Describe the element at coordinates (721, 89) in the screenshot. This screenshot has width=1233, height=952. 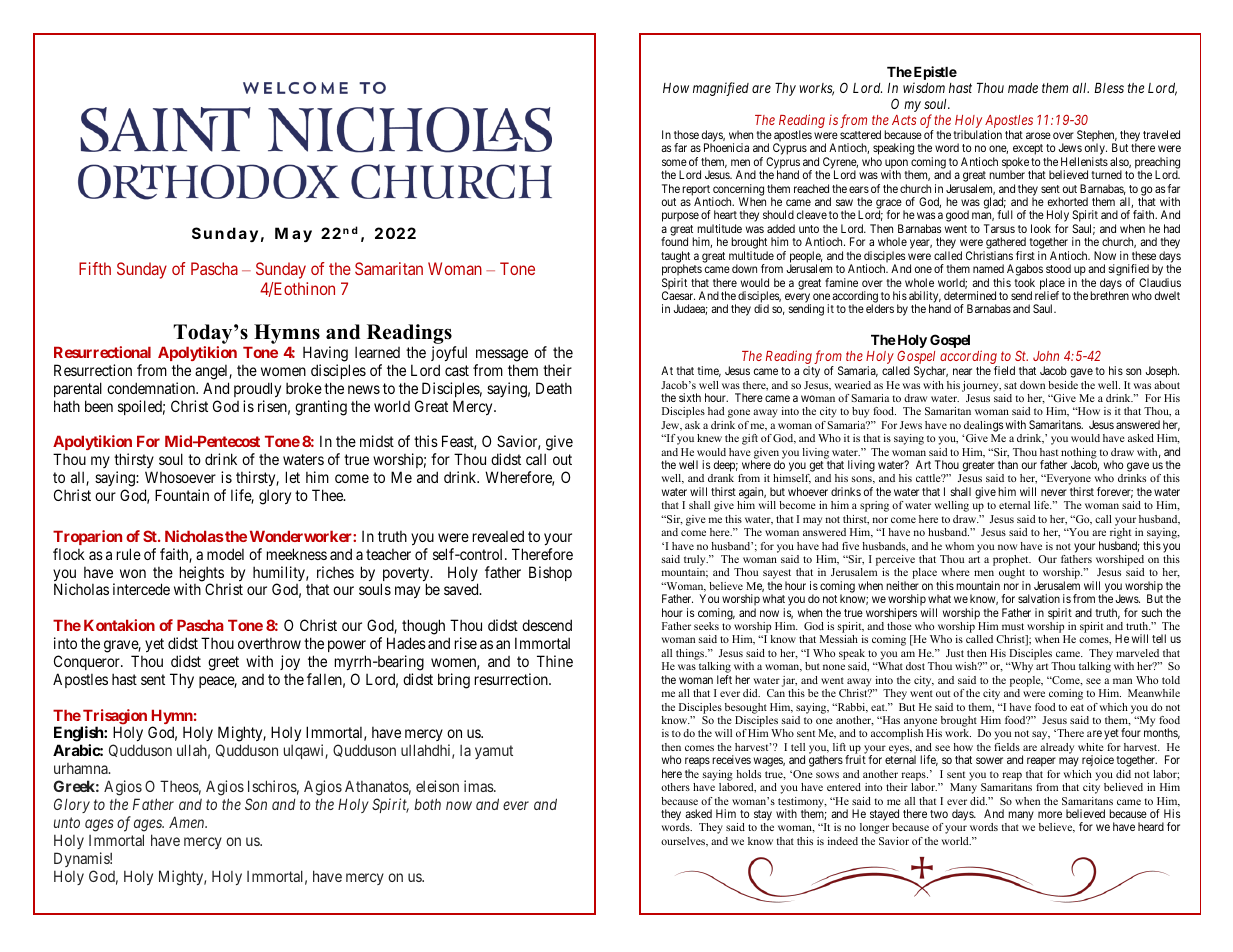
I see `magnified` at that location.
